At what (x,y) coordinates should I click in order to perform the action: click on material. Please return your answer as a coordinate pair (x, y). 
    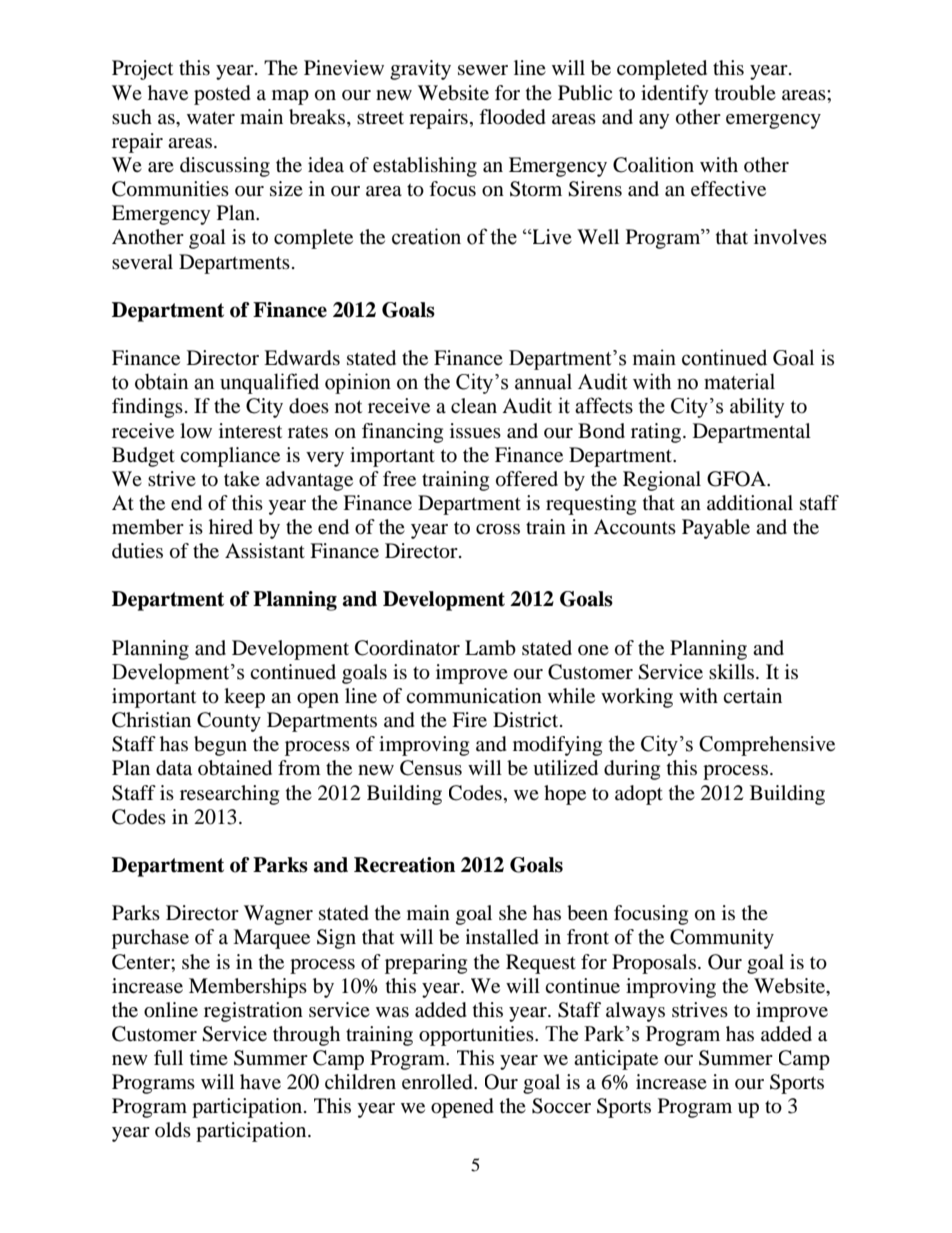
    Looking at the image, I should click on (739, 381).
